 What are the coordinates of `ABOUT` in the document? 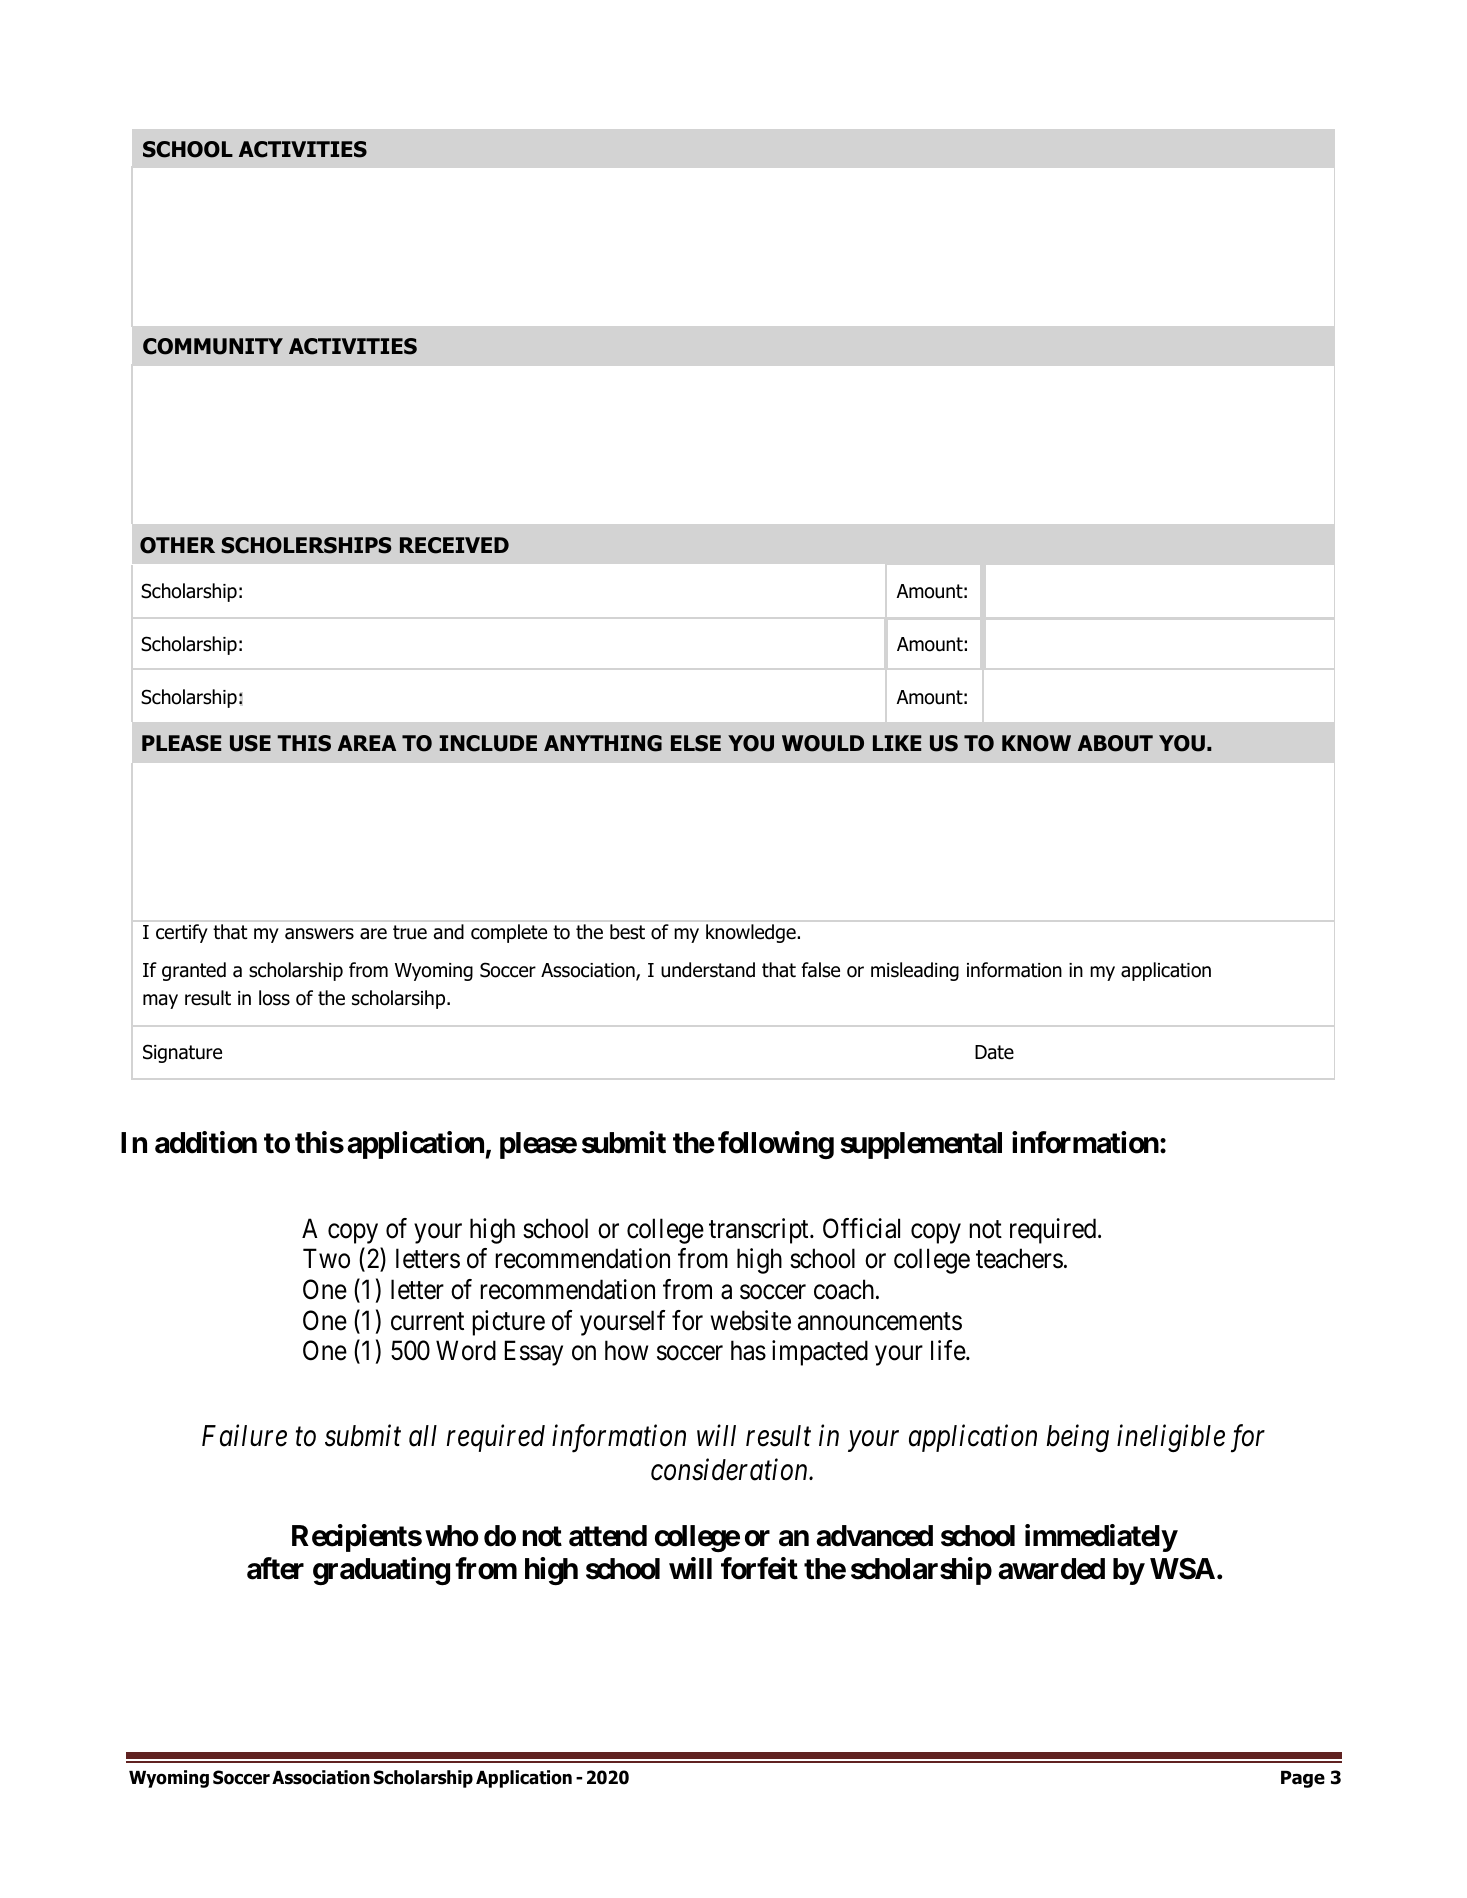 It's located at (1115, 743).
